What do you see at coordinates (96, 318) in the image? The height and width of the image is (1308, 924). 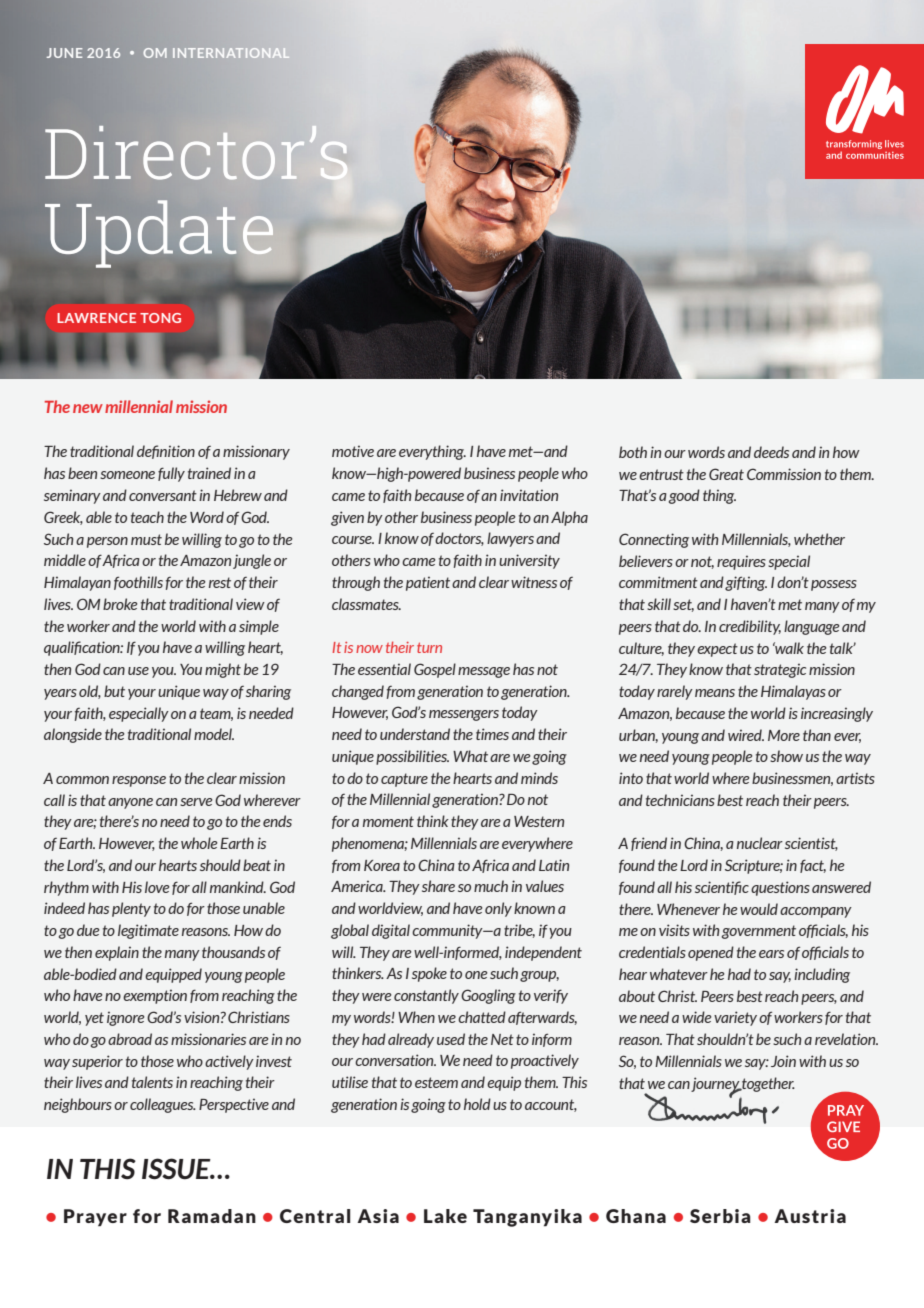 I see `LAWRENCE` at bounding box center [96, 318].
